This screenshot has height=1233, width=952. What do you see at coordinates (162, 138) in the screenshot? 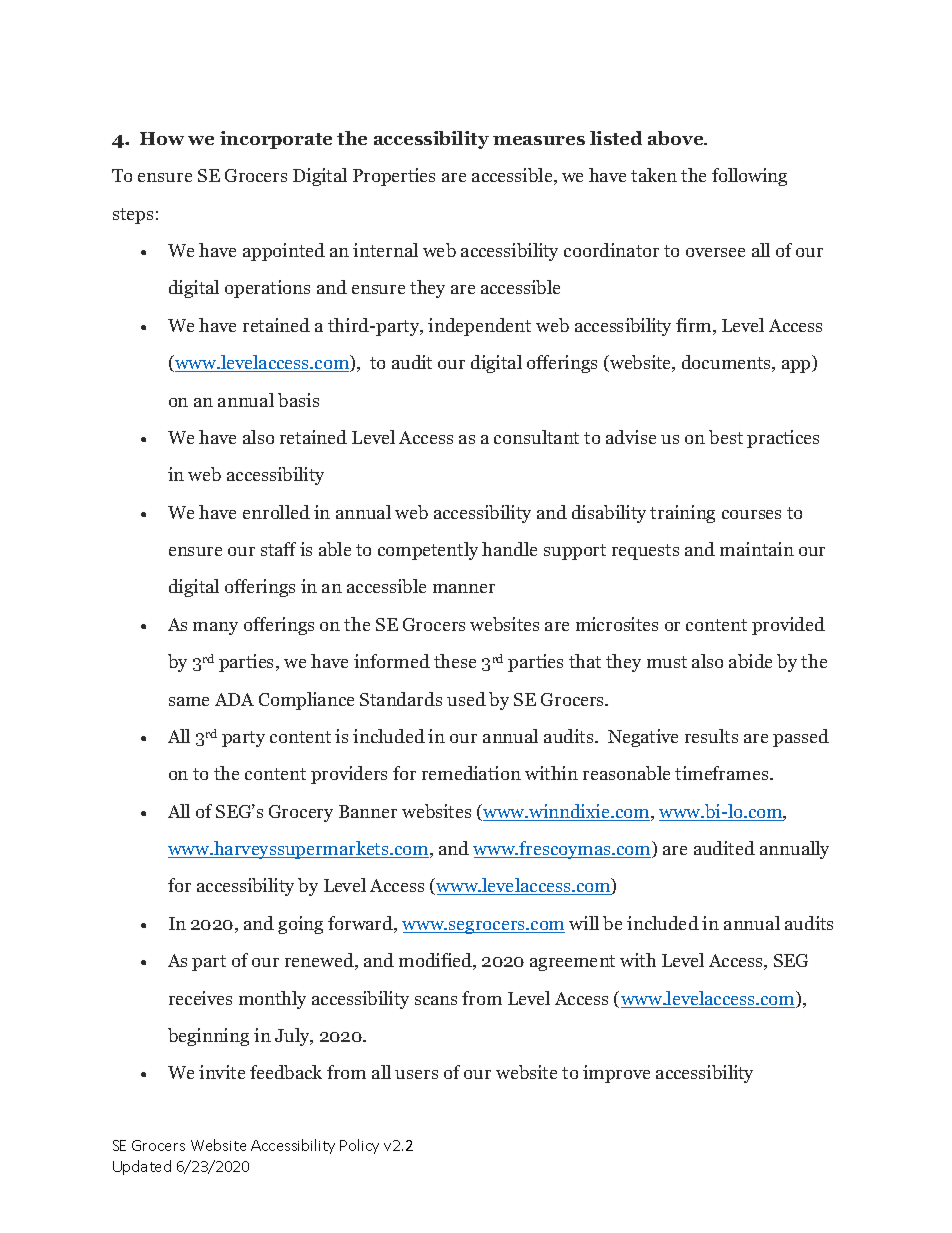
I see `How` at bounding box center [162, 138].
